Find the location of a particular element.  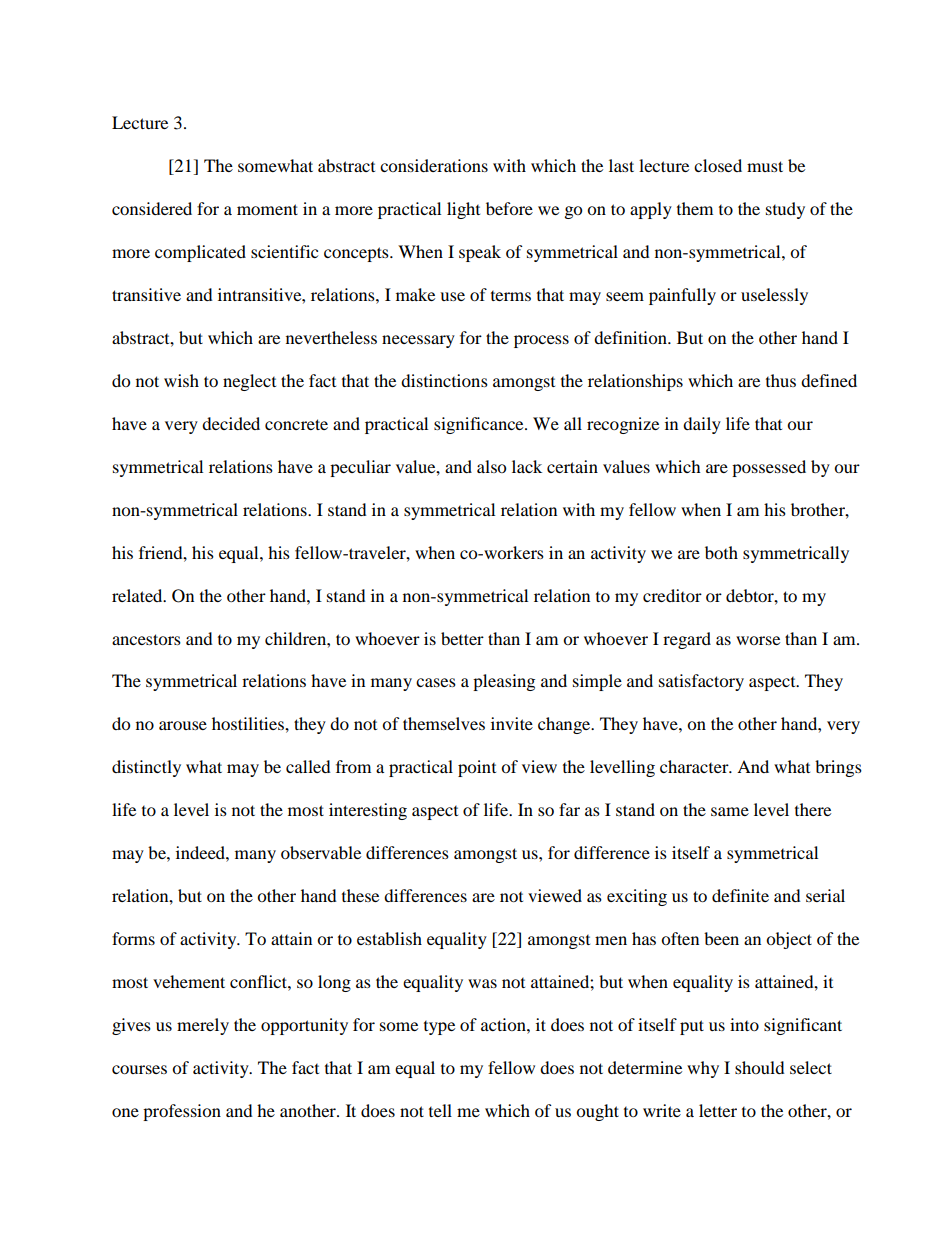

better is located at coordinates (462, 638).
